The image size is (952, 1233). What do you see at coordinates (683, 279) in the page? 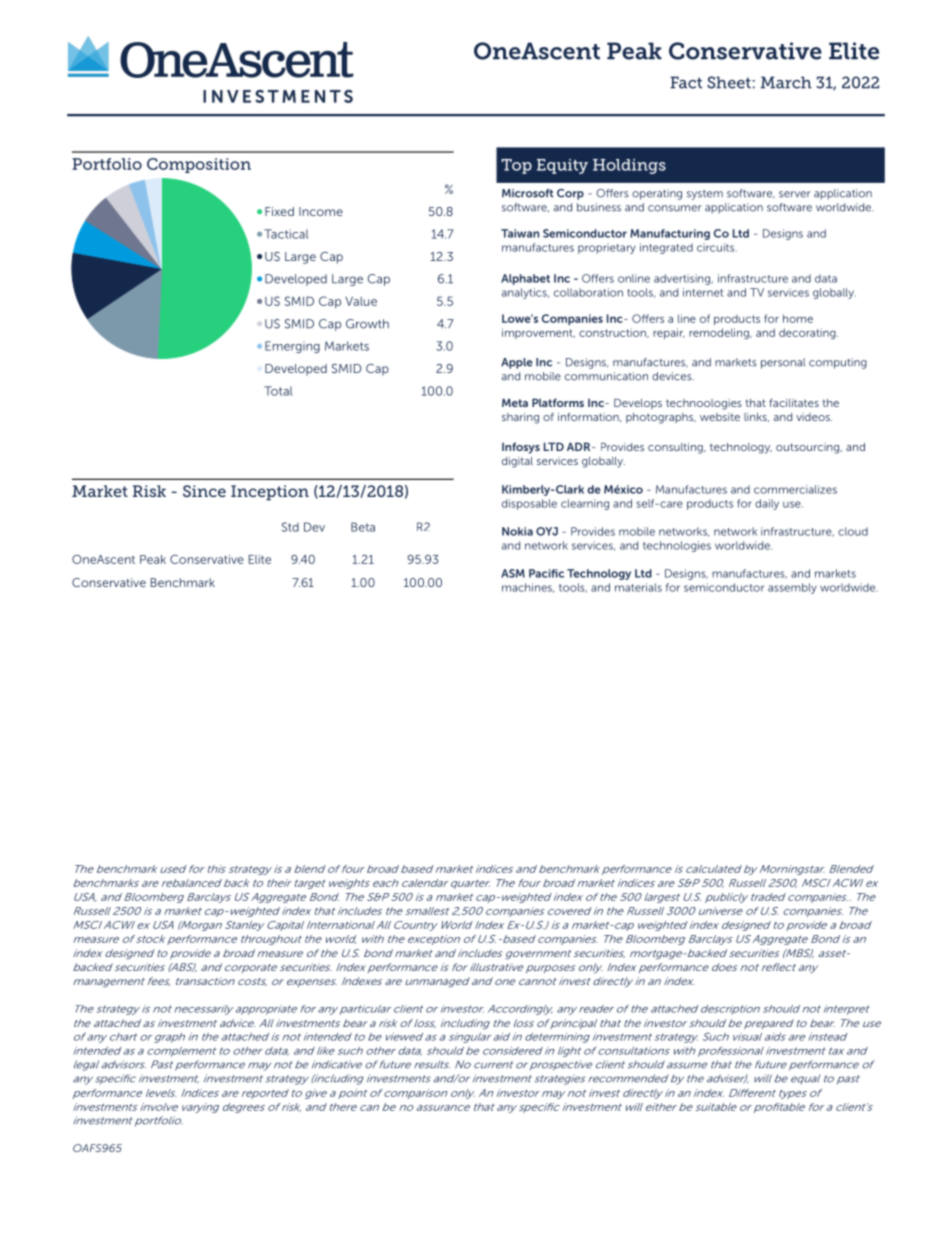
I see `advertising` at bounding box center [683, 279].
